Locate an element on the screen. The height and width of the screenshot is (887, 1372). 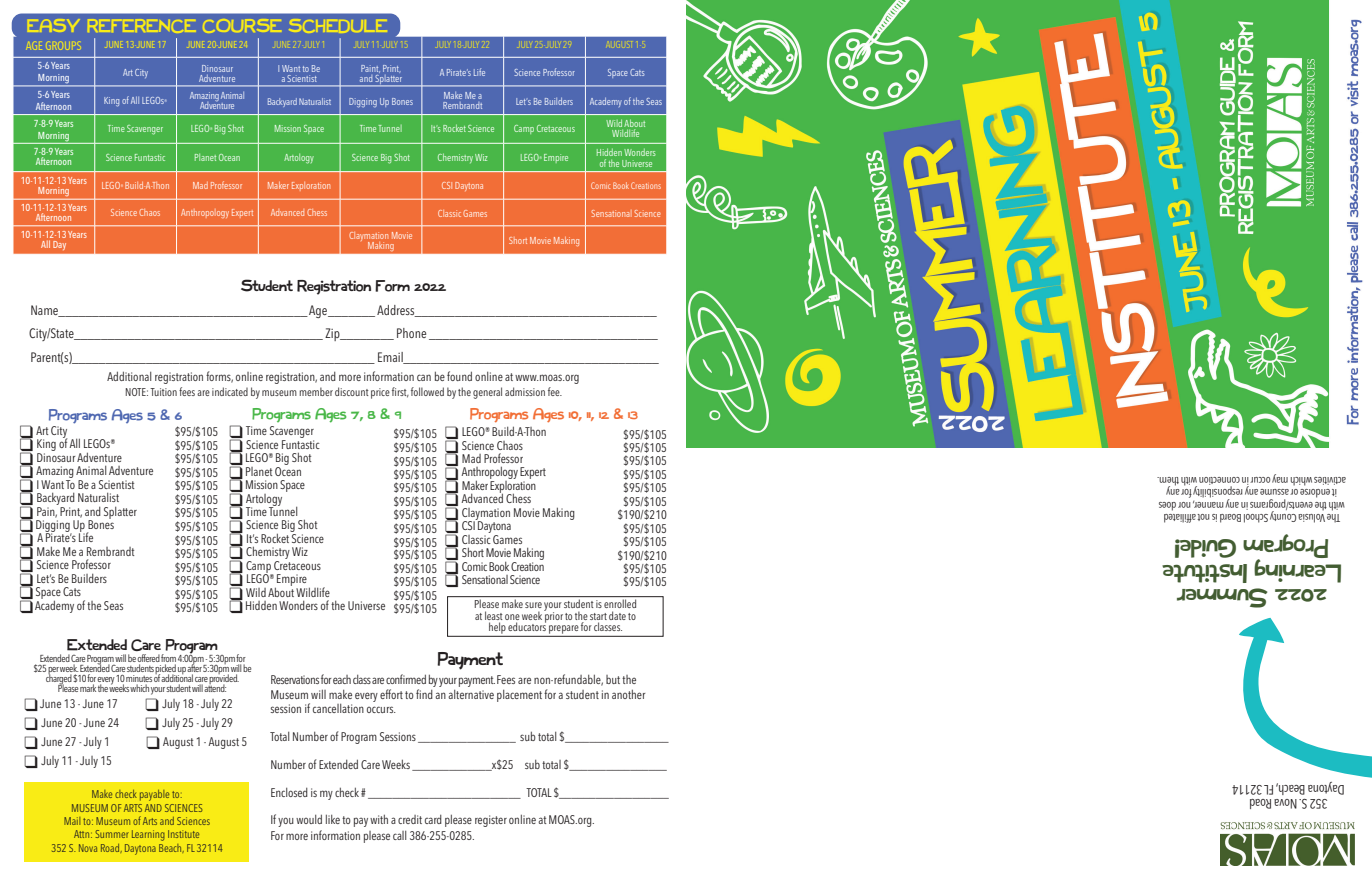
payable is located at coordinates (154, 795).
